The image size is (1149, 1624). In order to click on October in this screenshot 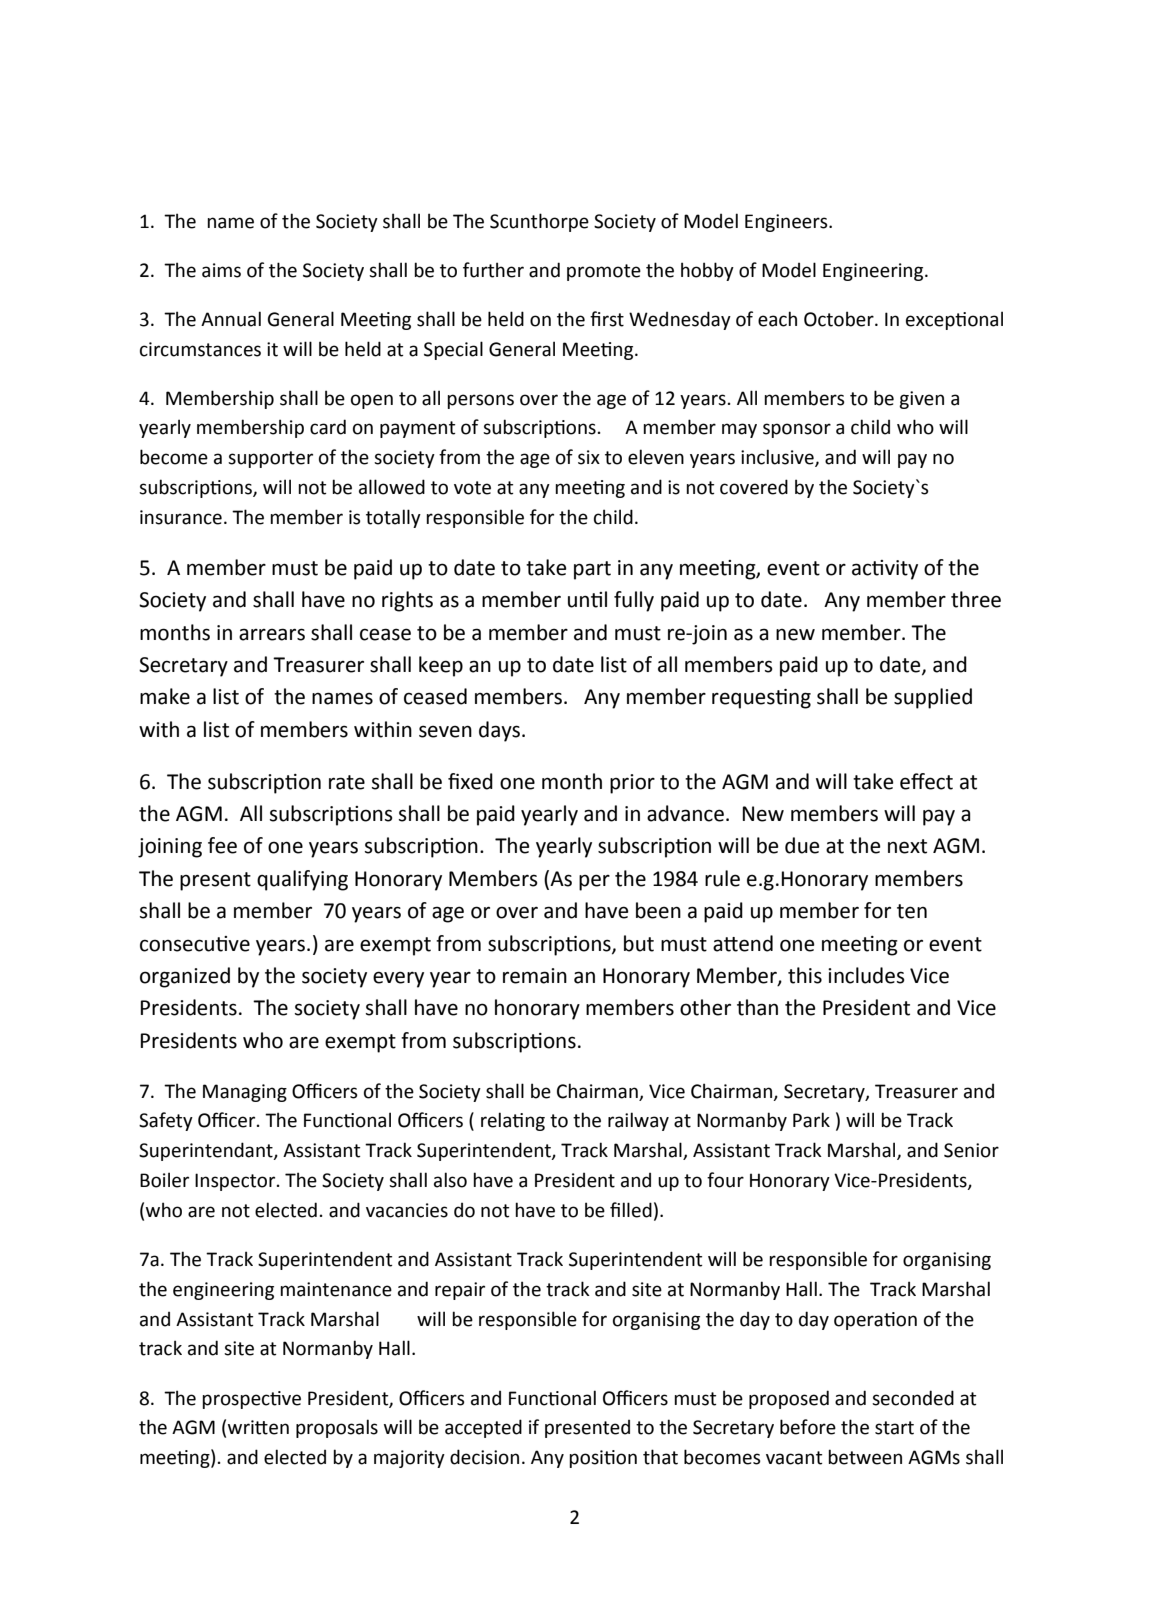, I will do `click(840, 319)`.
